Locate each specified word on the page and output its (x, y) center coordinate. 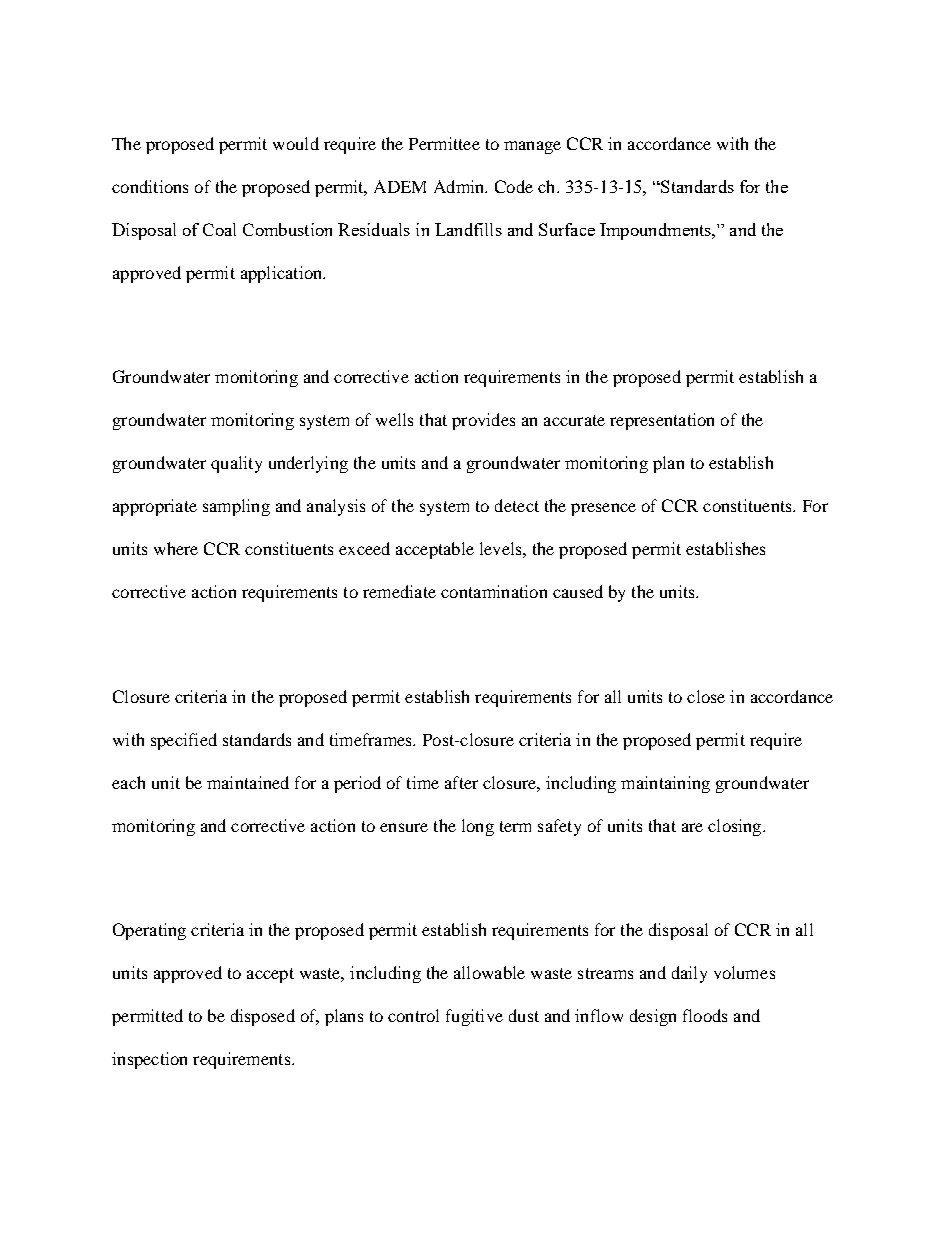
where (176, 548)
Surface (567, 229)
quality (236, 464)
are (692, 827)
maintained (248, 782)
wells (394, 419)
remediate (399, 591)
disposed (263, 1017)
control (413, 1015)
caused (578, 591)
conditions (150, 186)
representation (662, 421)
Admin (460, 186)
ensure (404, 827)
